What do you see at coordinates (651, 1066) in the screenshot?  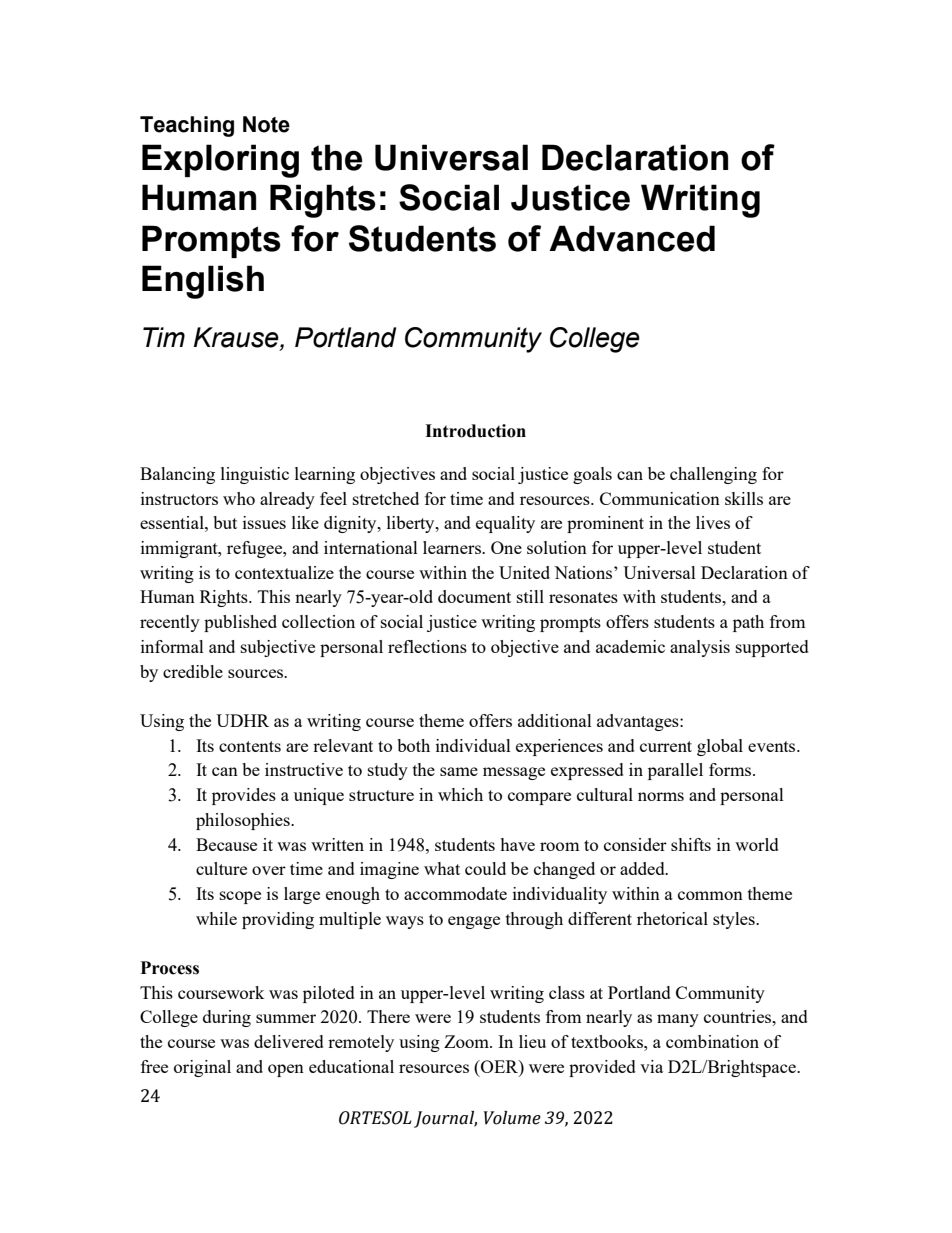 I see `via` at bounding box center [651, 1066].
